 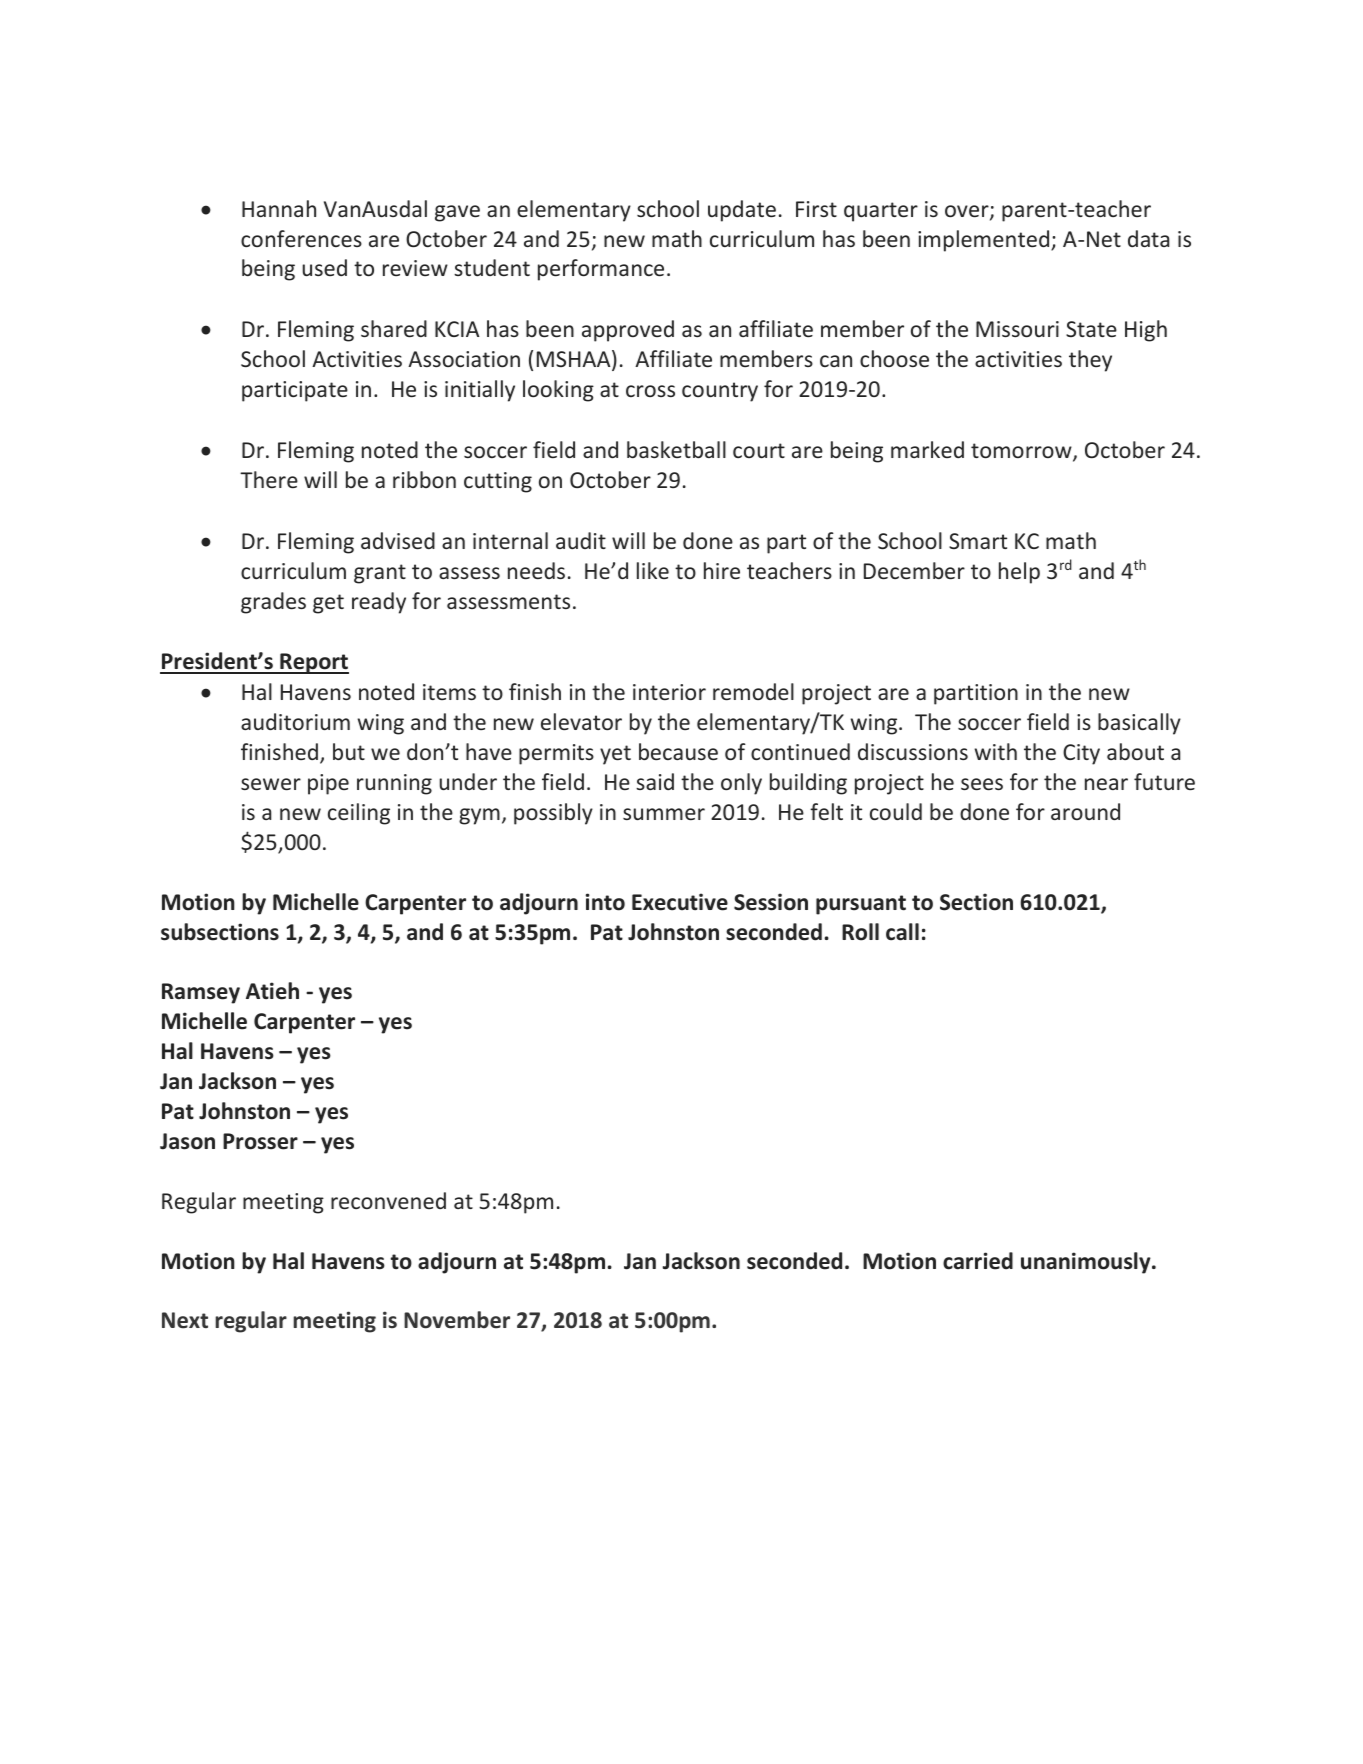 What do you see at coordinates (985, 241) in the screenshot?
I see `implemented` at bounding box center [985, 241].
